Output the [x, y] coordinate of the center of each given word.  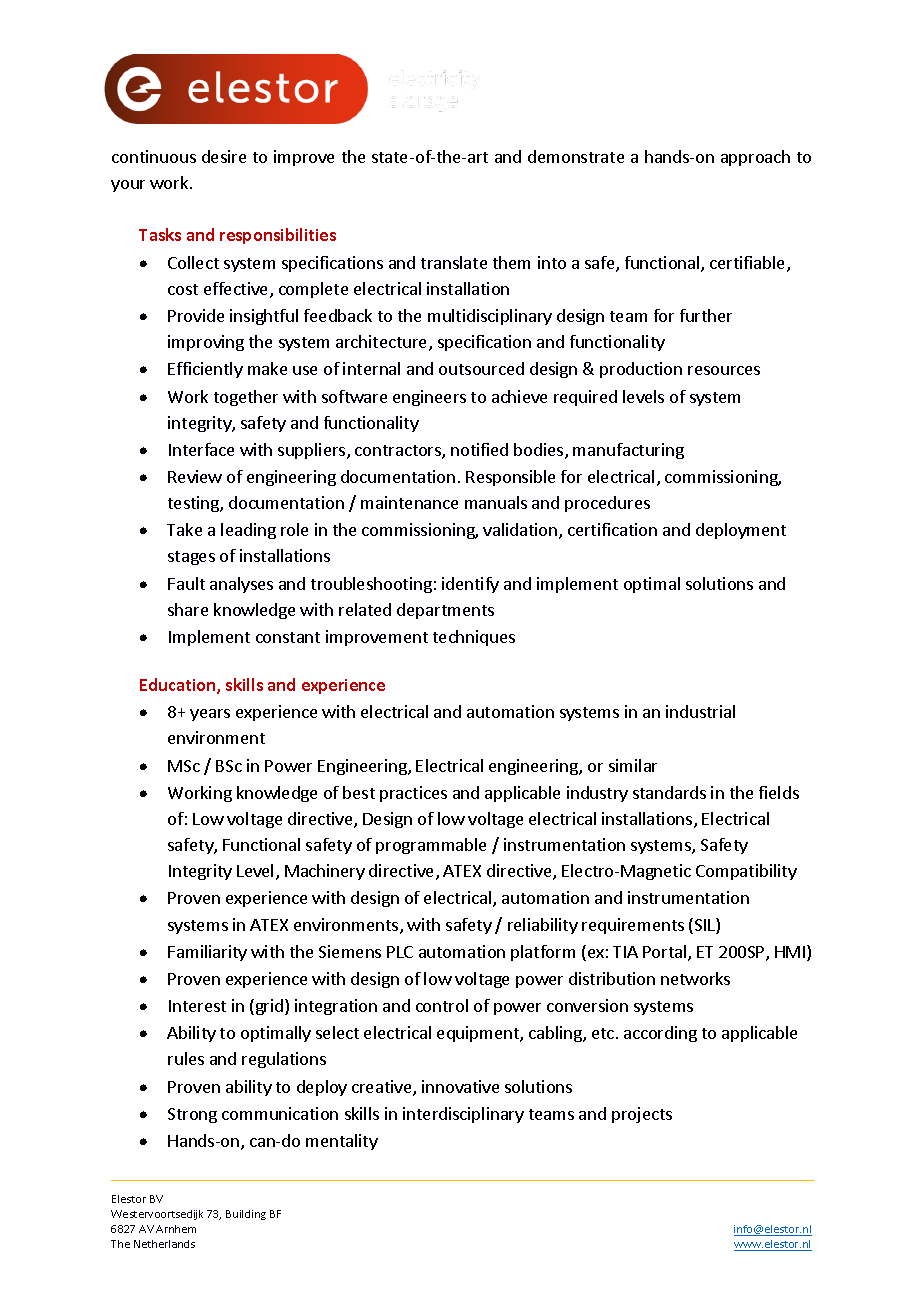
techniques [474, 638]
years [210, 715]
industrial [700, 711]
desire [224, 156]
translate [454, 262]
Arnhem [176, 1229]
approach [755, 158]
